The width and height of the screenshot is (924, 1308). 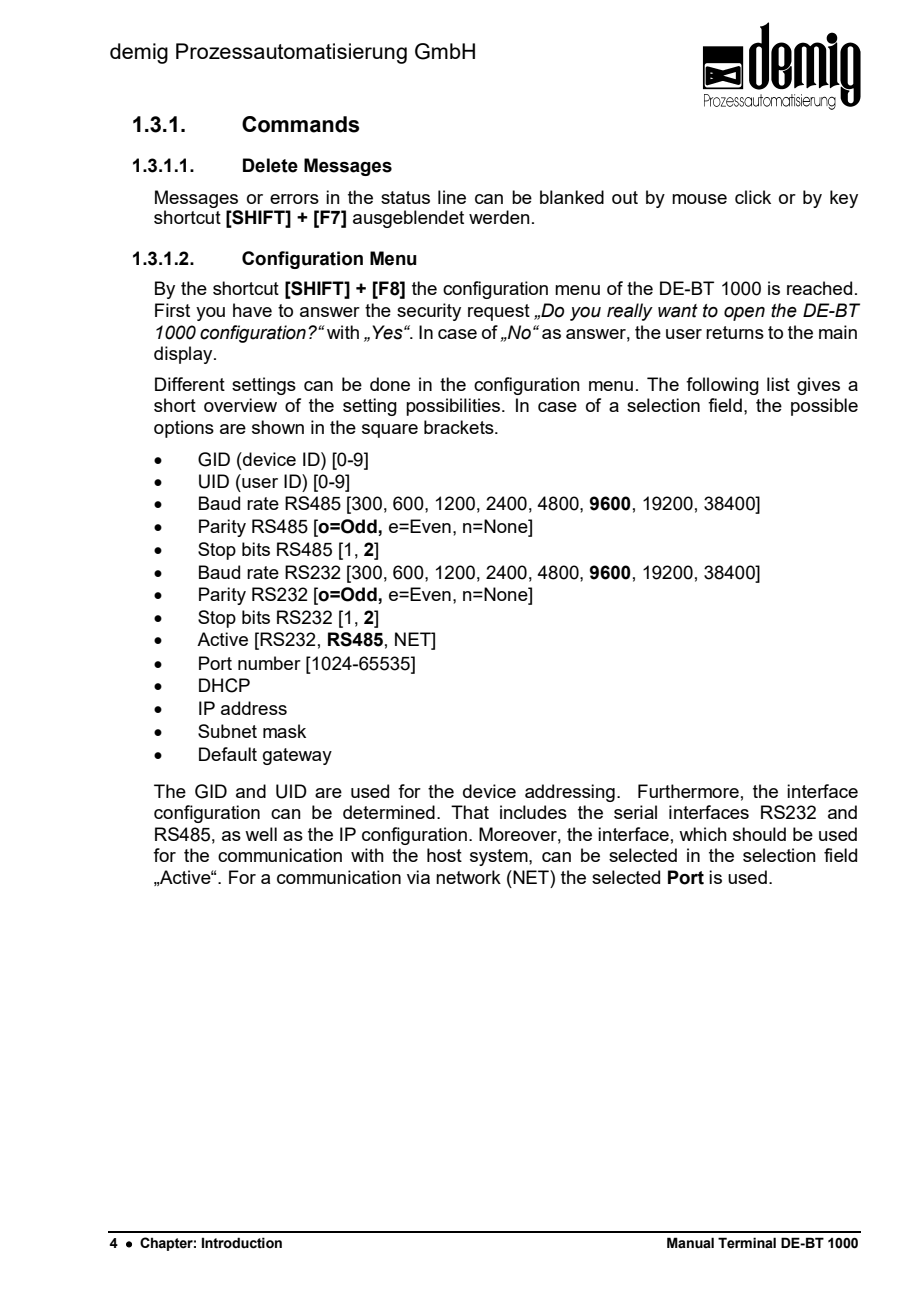 What do you see at coordinates (533, 812) in the screenshot?
I see `includes` at bounding box center [533, 812].
